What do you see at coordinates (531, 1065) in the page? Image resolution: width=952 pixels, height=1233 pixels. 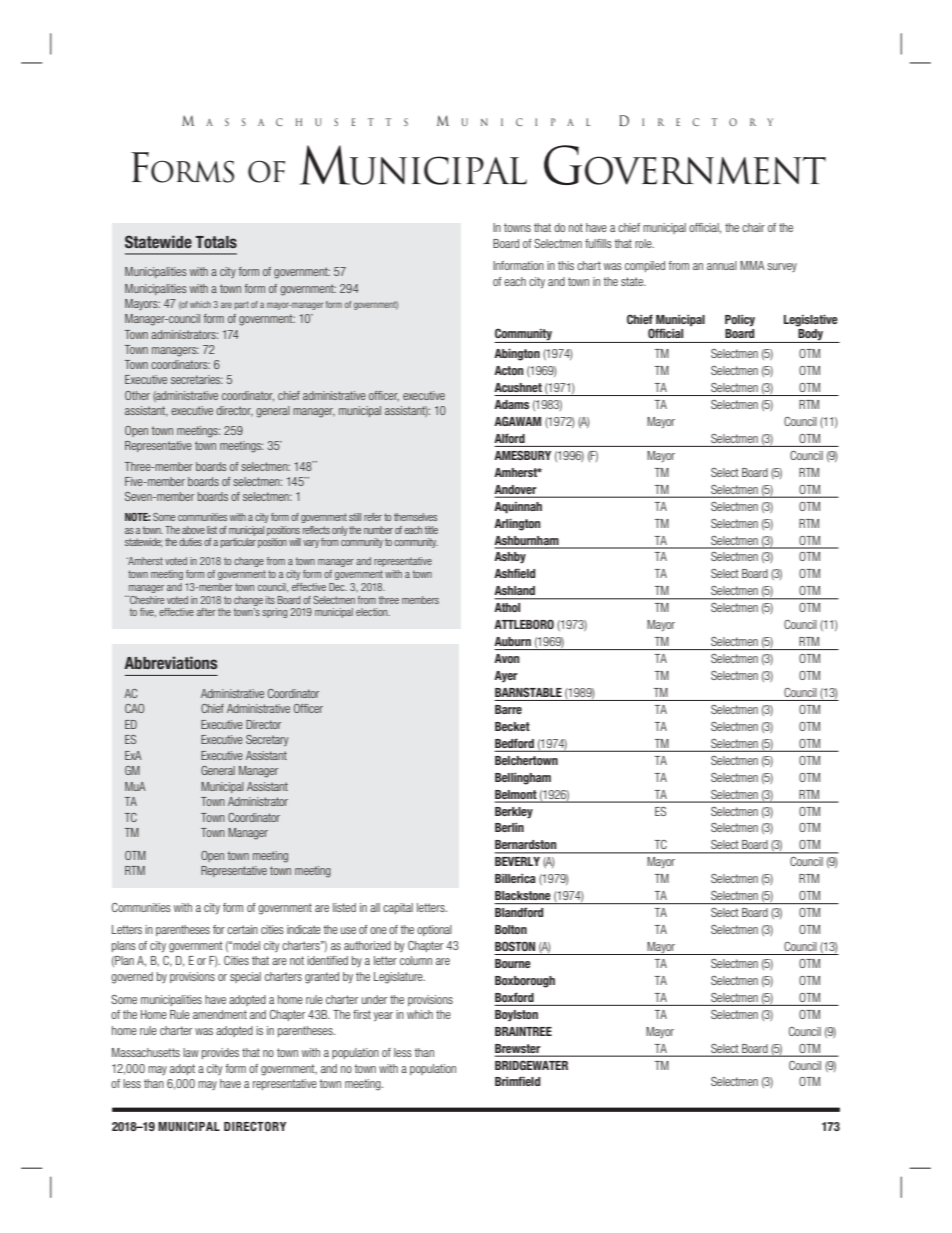 I see `BRIDGEWATER` at bounding box center [531, 1065].
